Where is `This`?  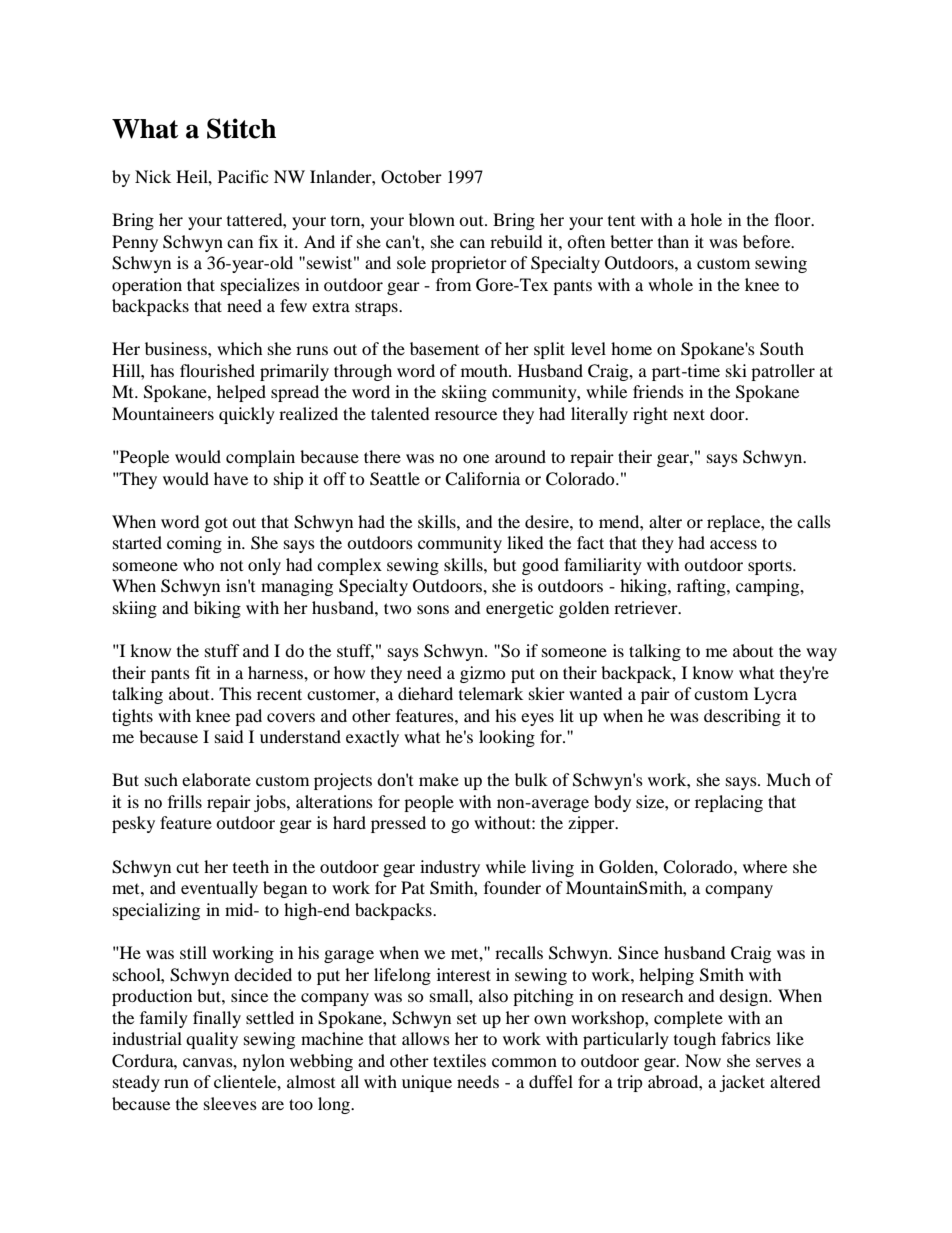
This is located at coordinates (235, 693).
